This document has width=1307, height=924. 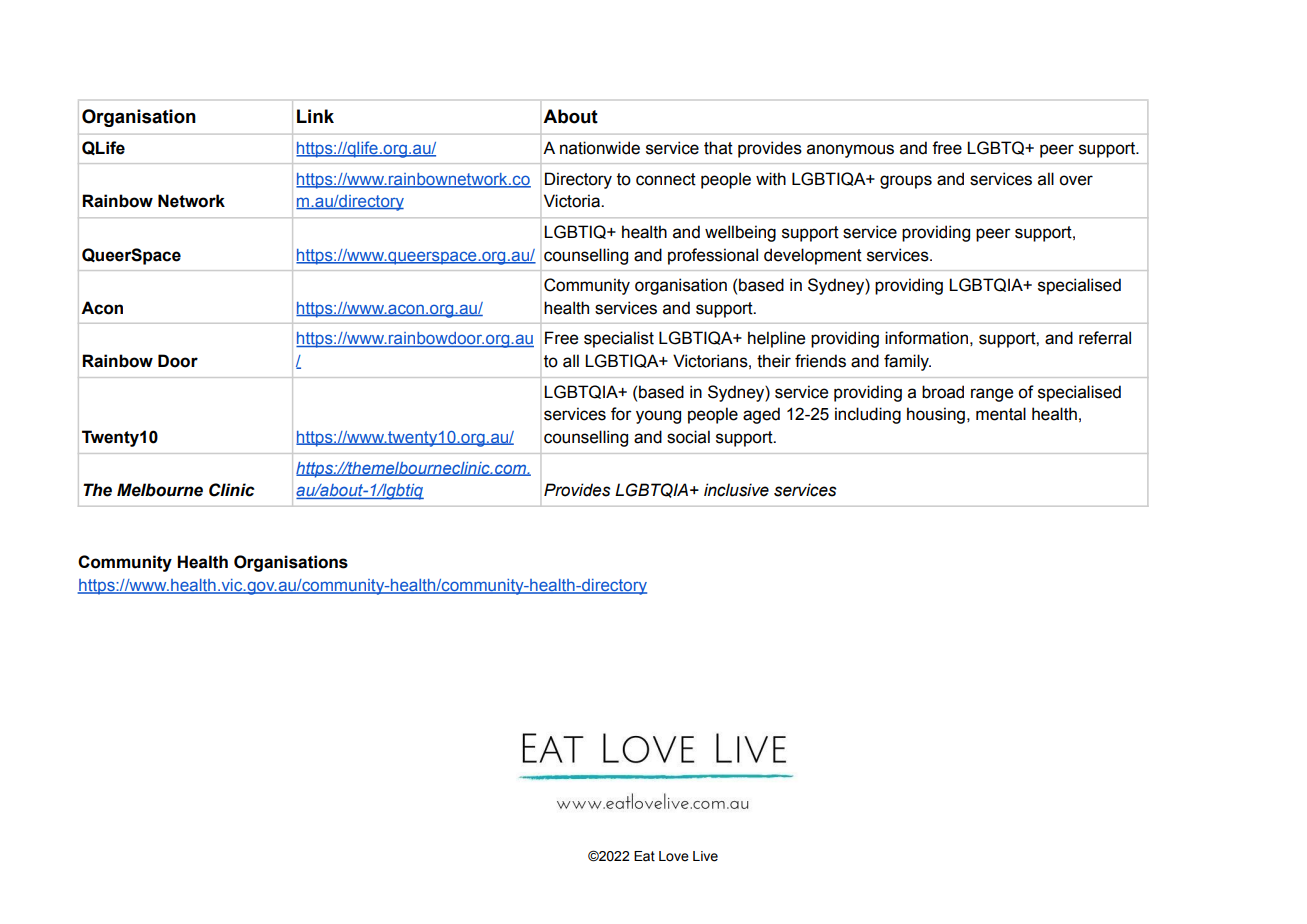 What do you see at coordinates (705, 856) in the document?
I see `Live` at bounding box center [705, 856].
